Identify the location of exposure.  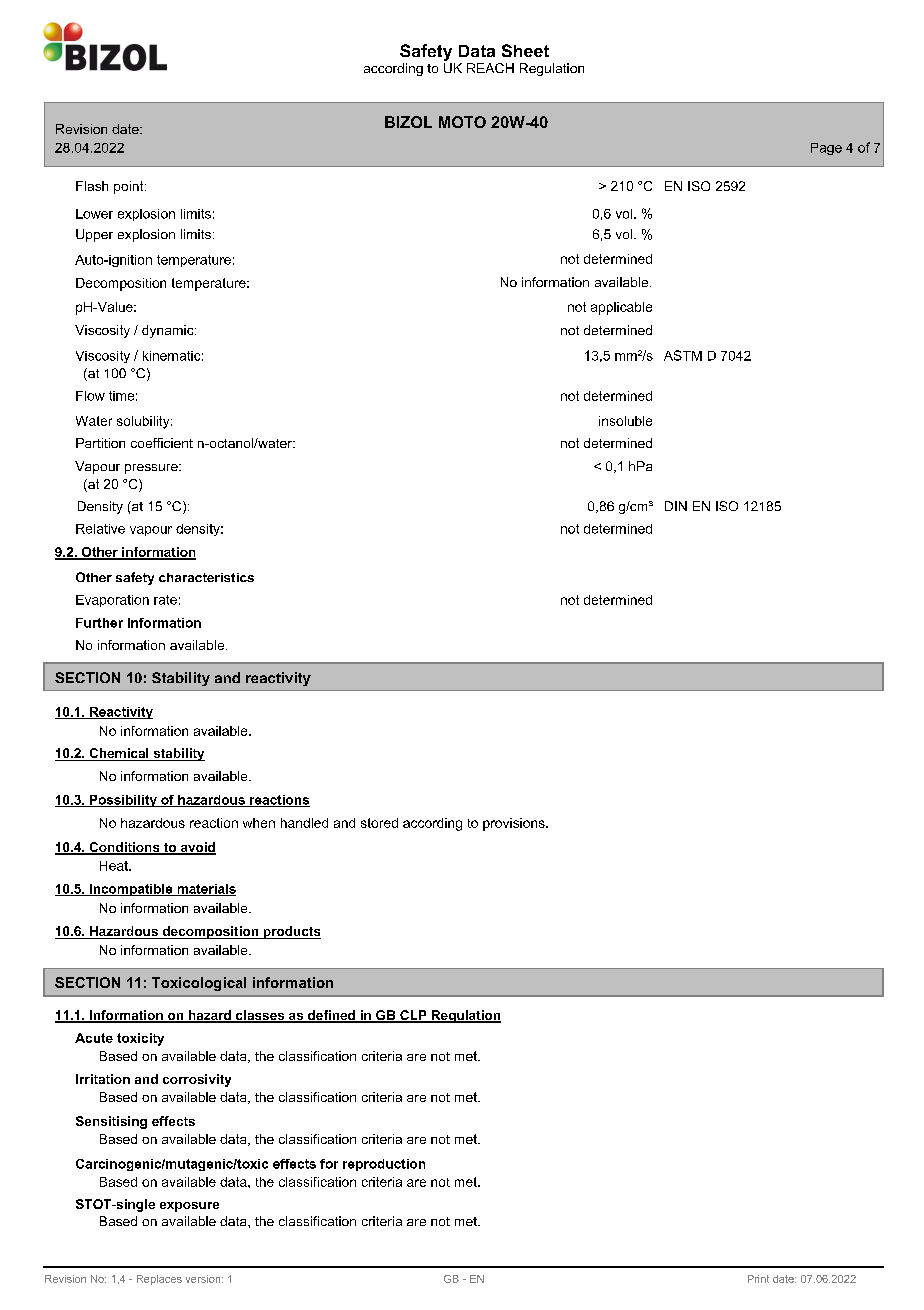
(189, 1207).
